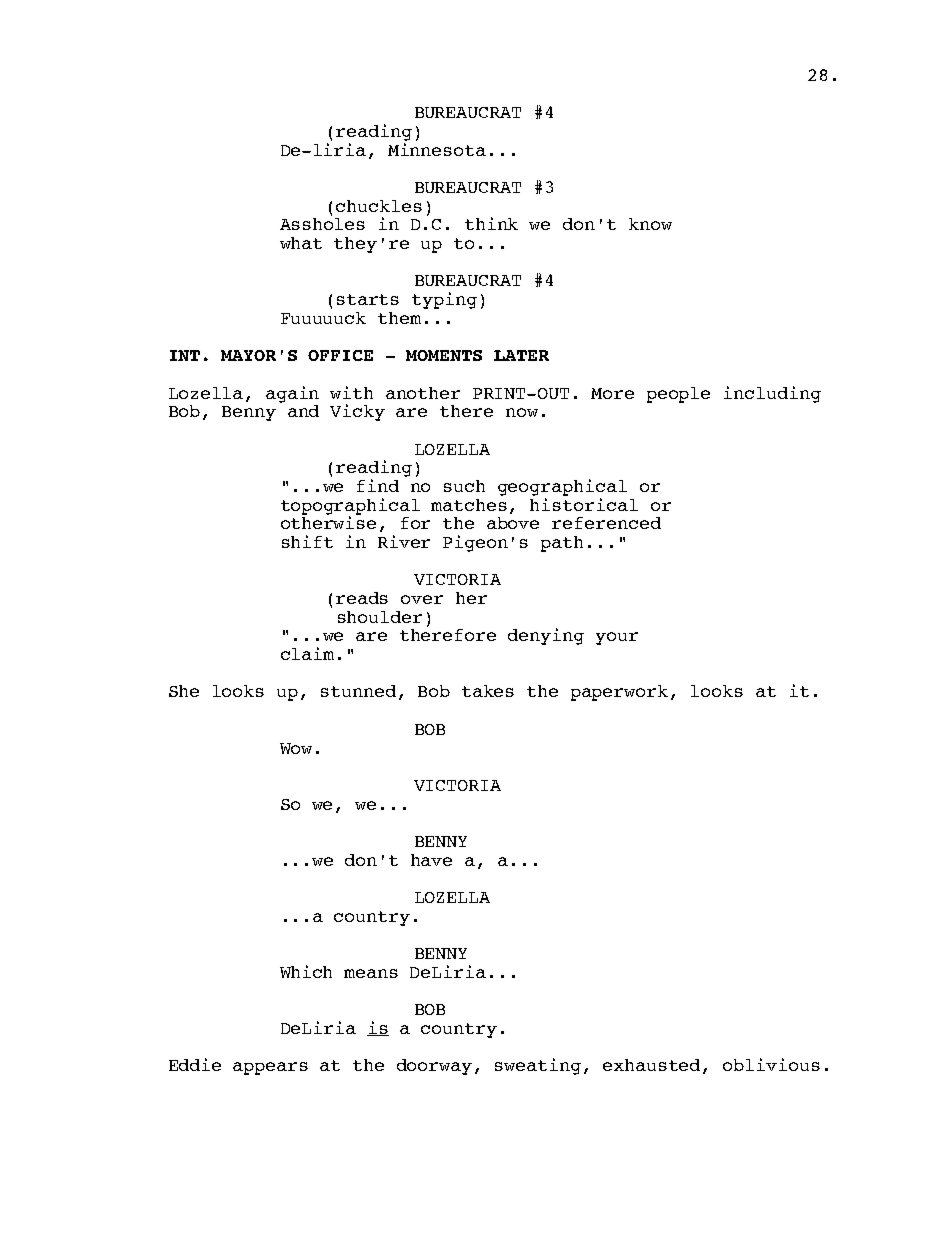  What do you see at coordinates (292, 394) in the document?
I see `again` at bounding box center [292, 394].
